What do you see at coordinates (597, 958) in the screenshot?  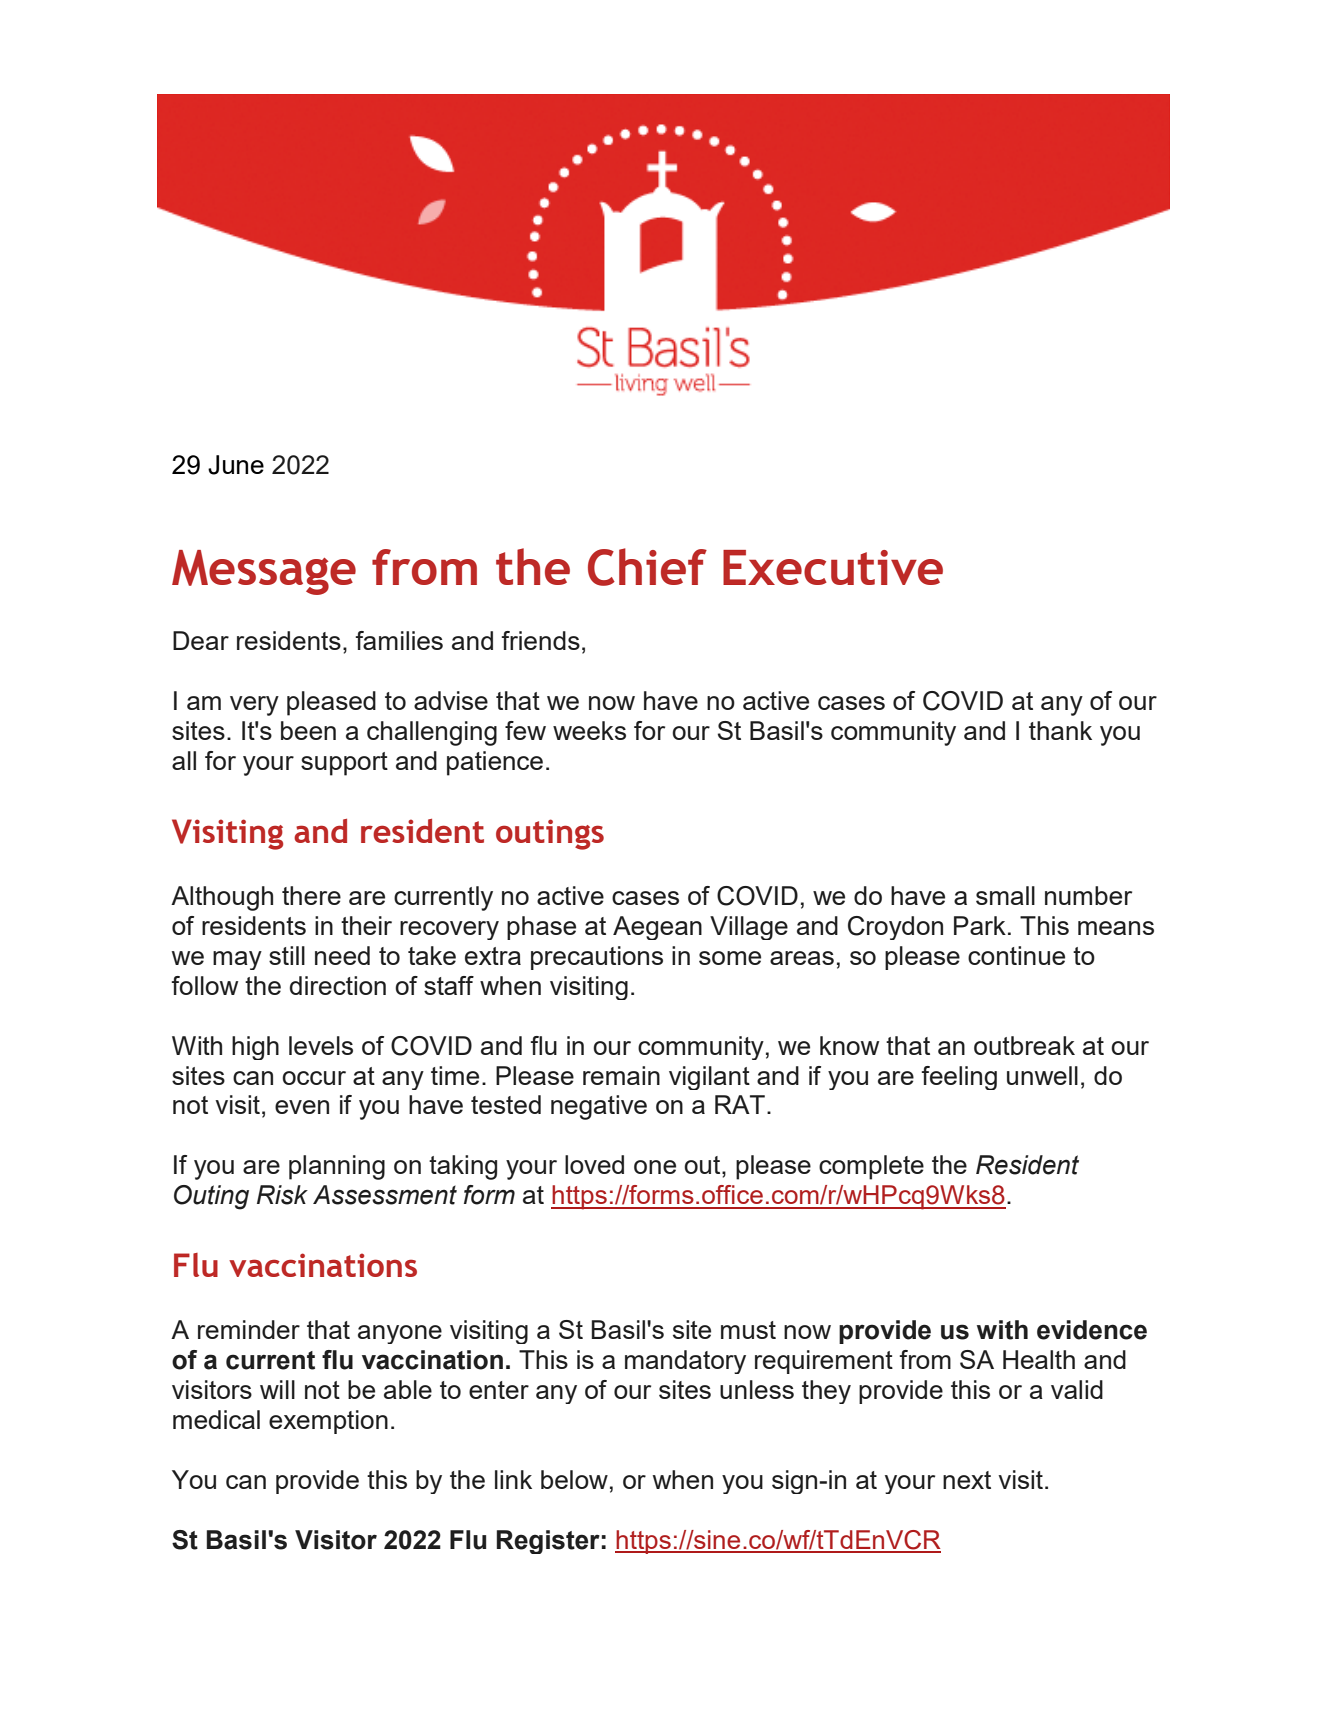 I see `precautions` at bounding box center [597, 958].
